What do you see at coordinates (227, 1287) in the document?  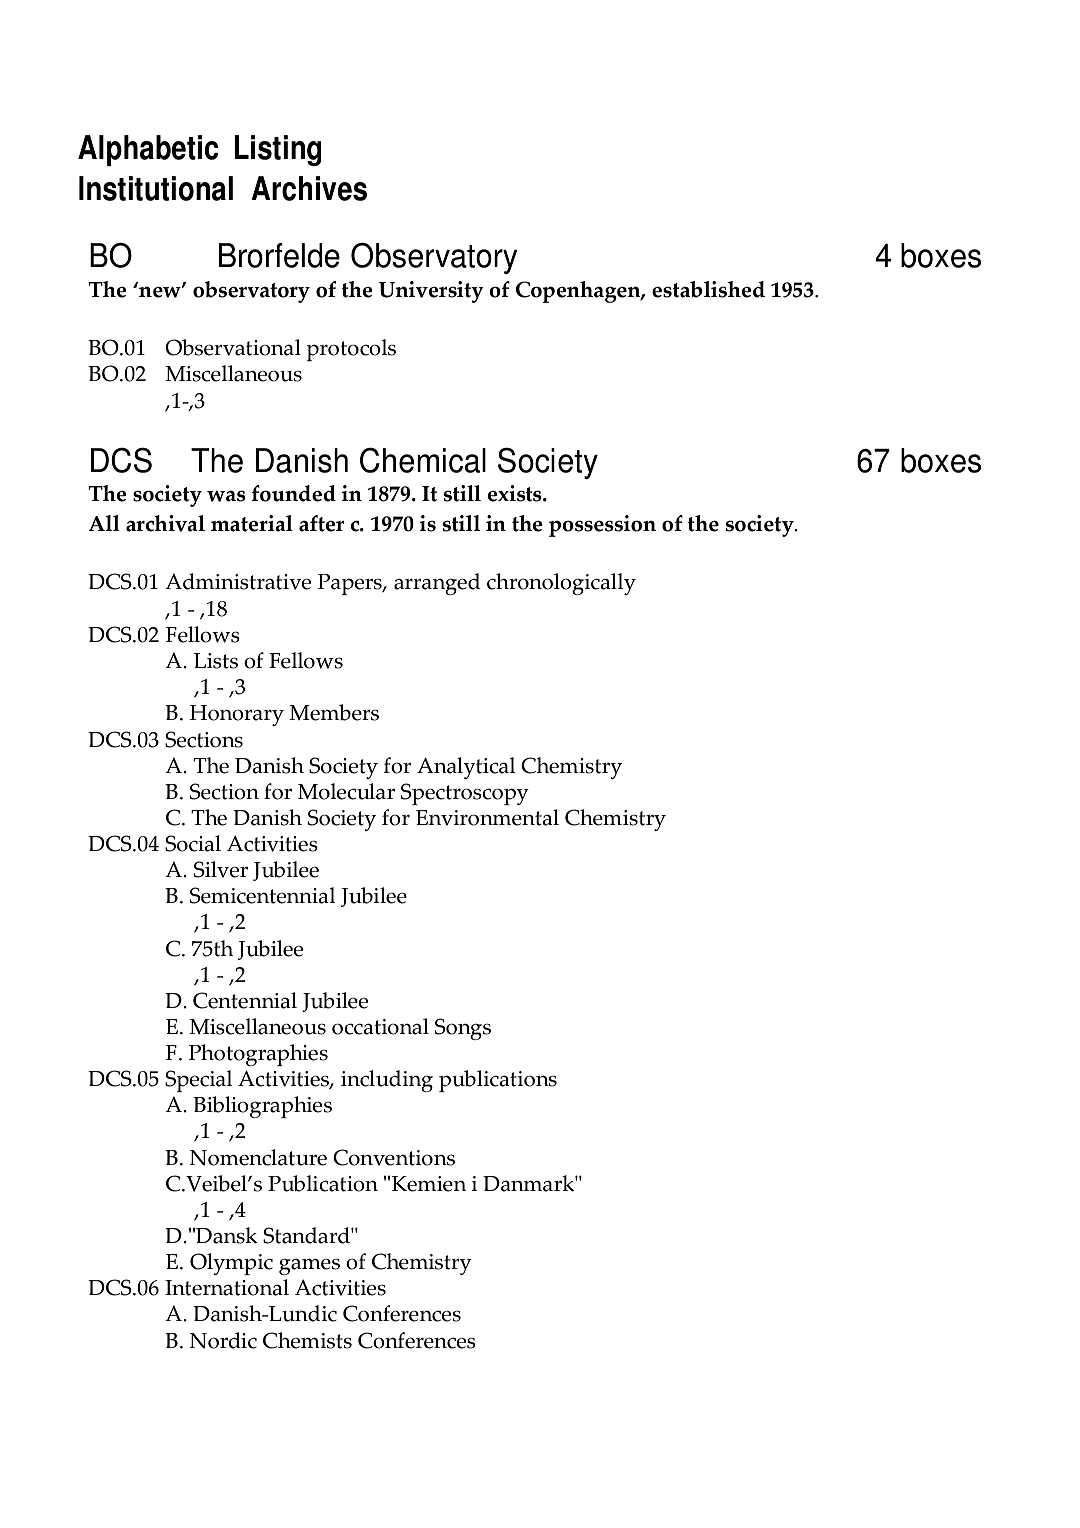 I see `International` at bounding box center [227, 1287].
